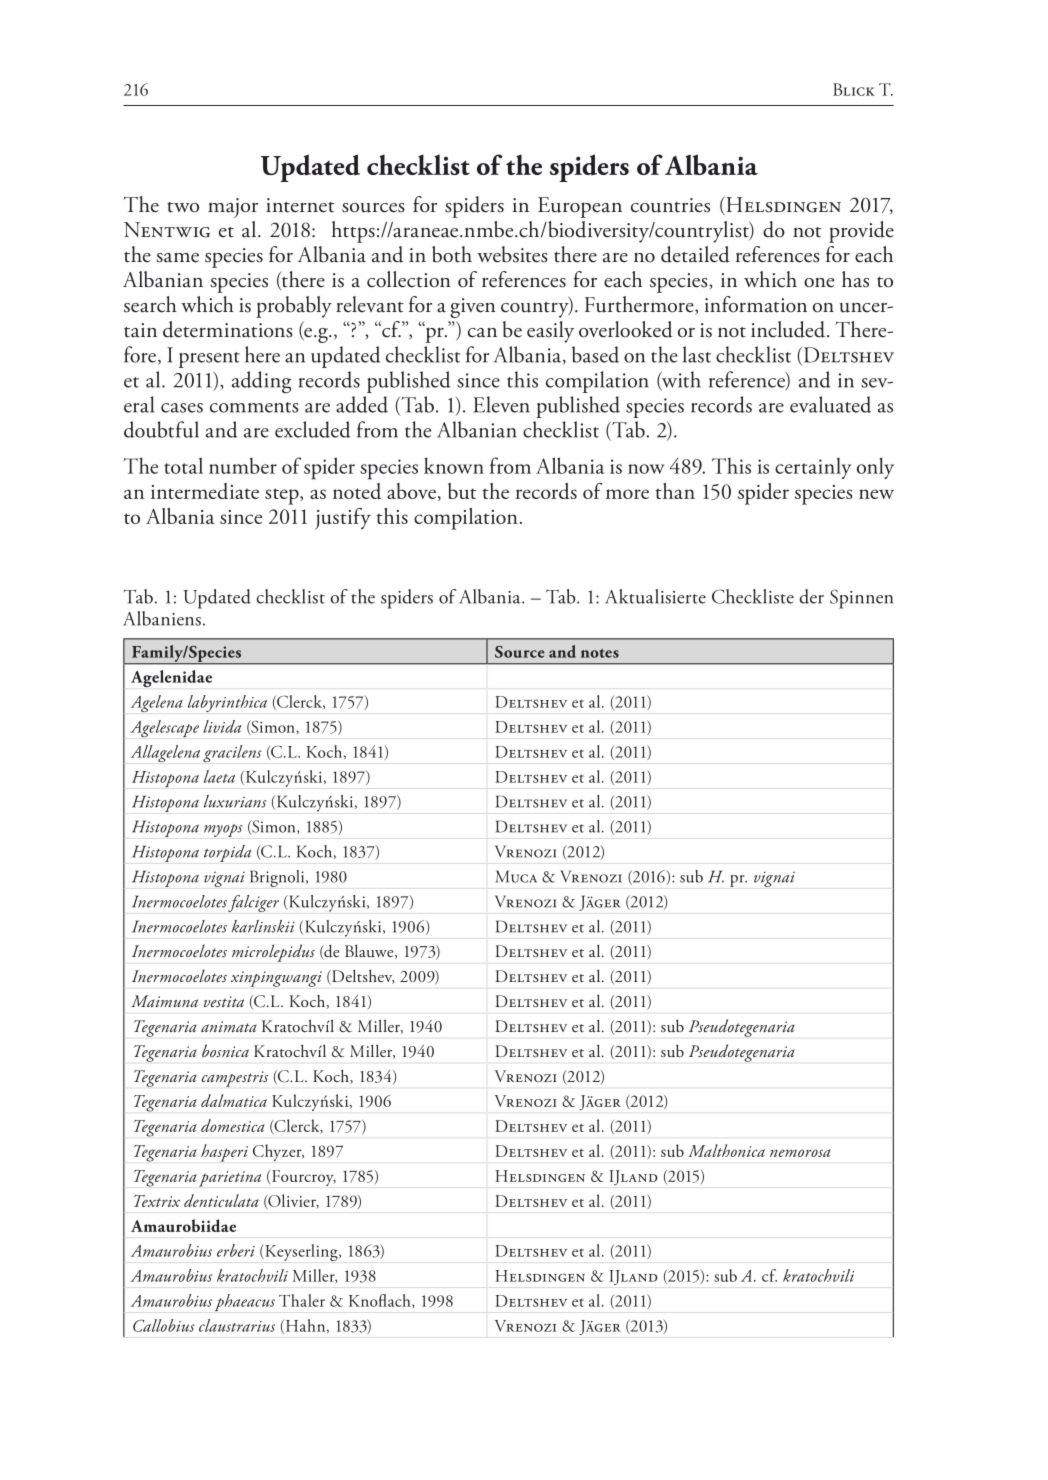 The image size is (1048, 1480). I want to click on Blick, so click(854, 89).
